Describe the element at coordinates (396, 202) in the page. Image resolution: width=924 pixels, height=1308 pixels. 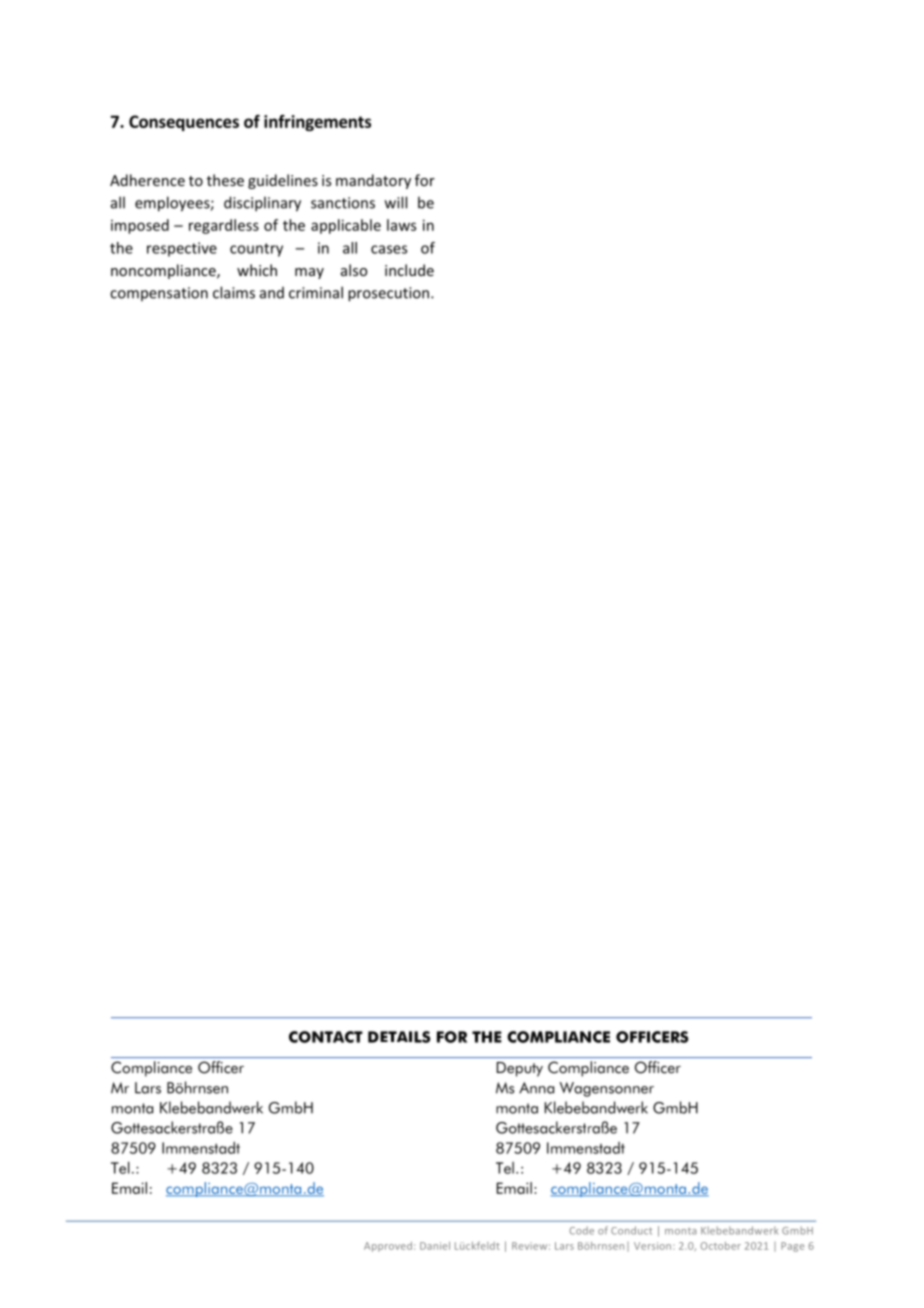
I see `will` at that location.
